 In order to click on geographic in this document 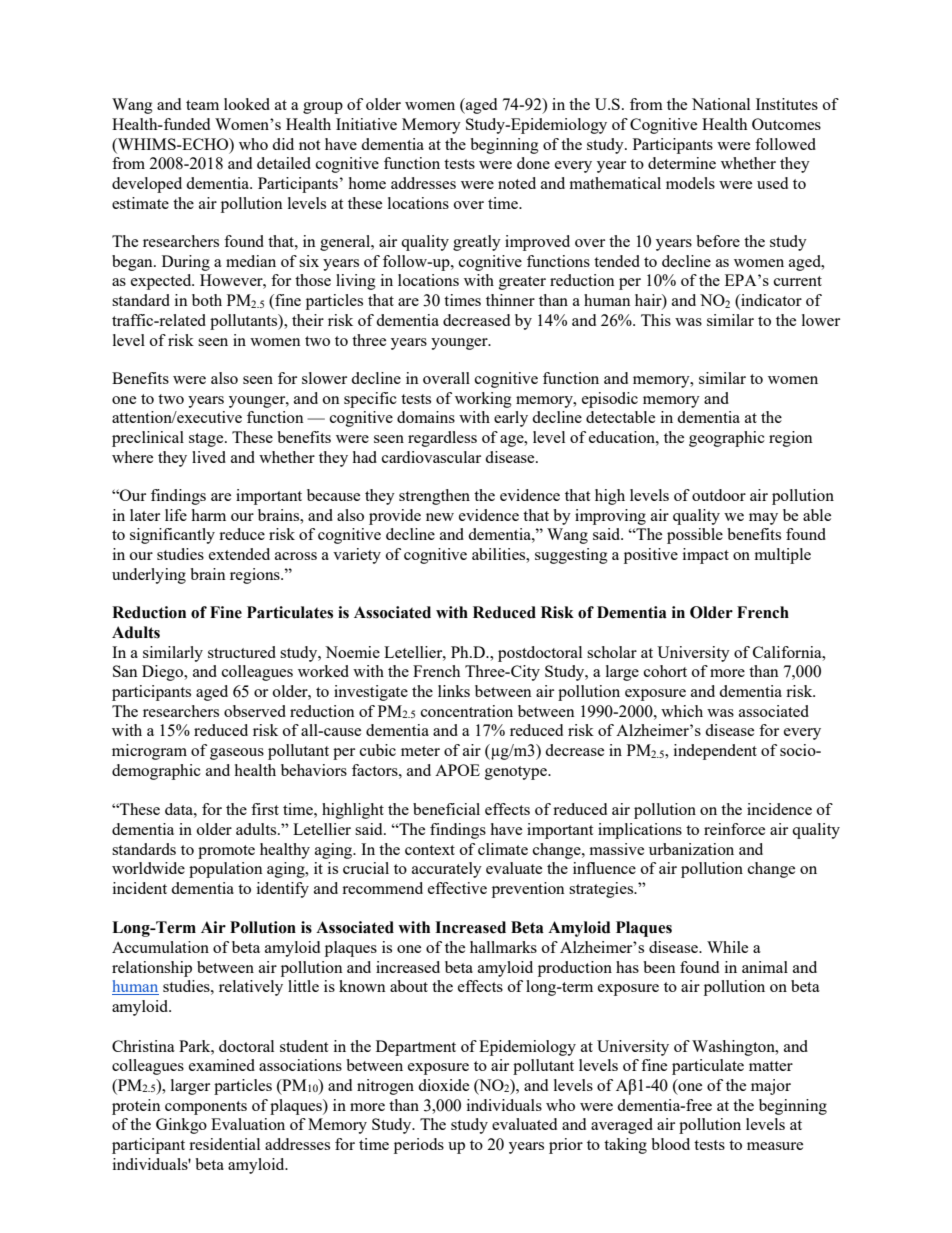, I will do `click(727, 439)`.
